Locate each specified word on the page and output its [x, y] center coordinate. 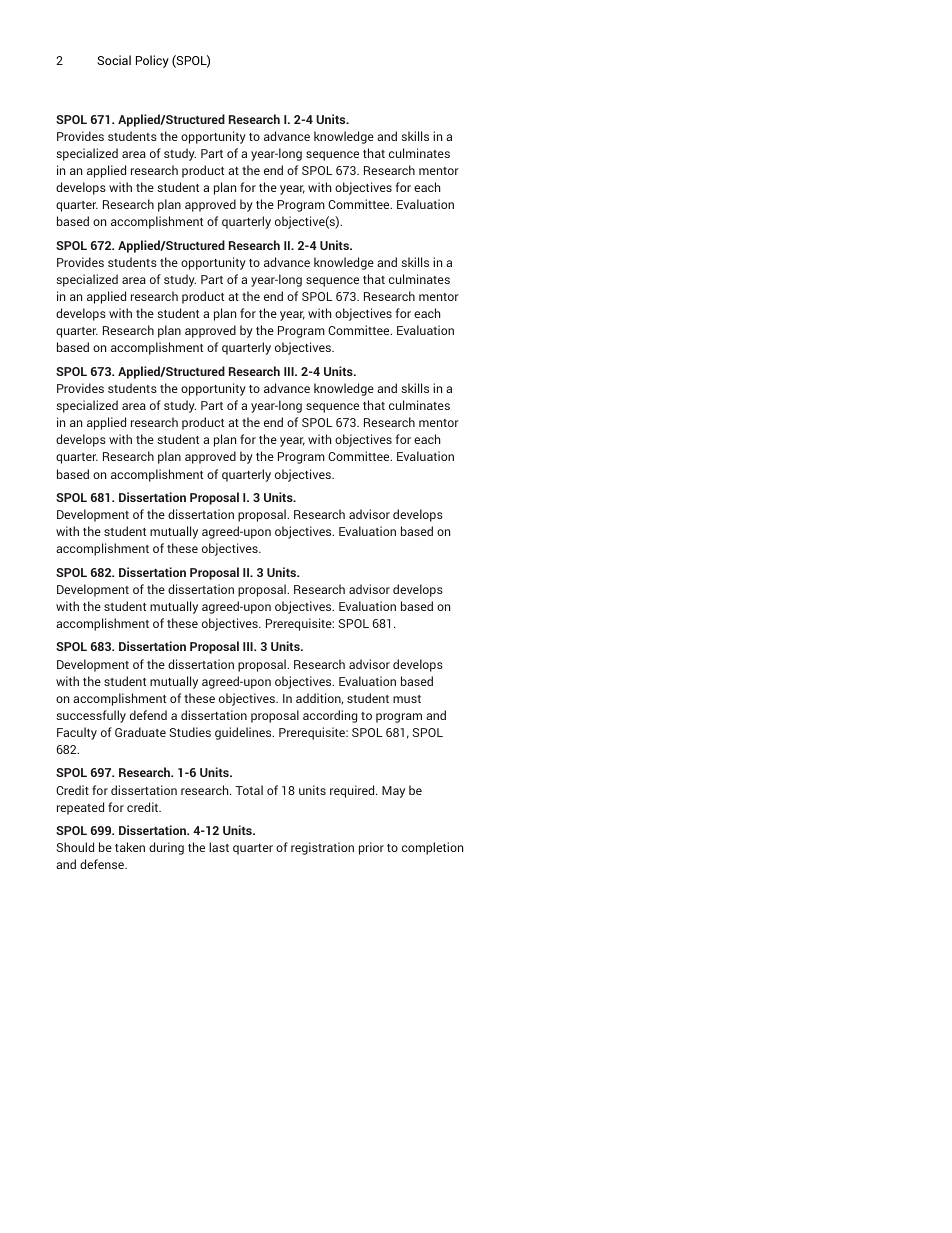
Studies [190, 732]
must [407, 699]
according [330, 716]
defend [148, 715]
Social [114, 60]
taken [130, 847]
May [393, 792]
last [219, 847]
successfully [91, 716]
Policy [152, 61]
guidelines [244, 733]
